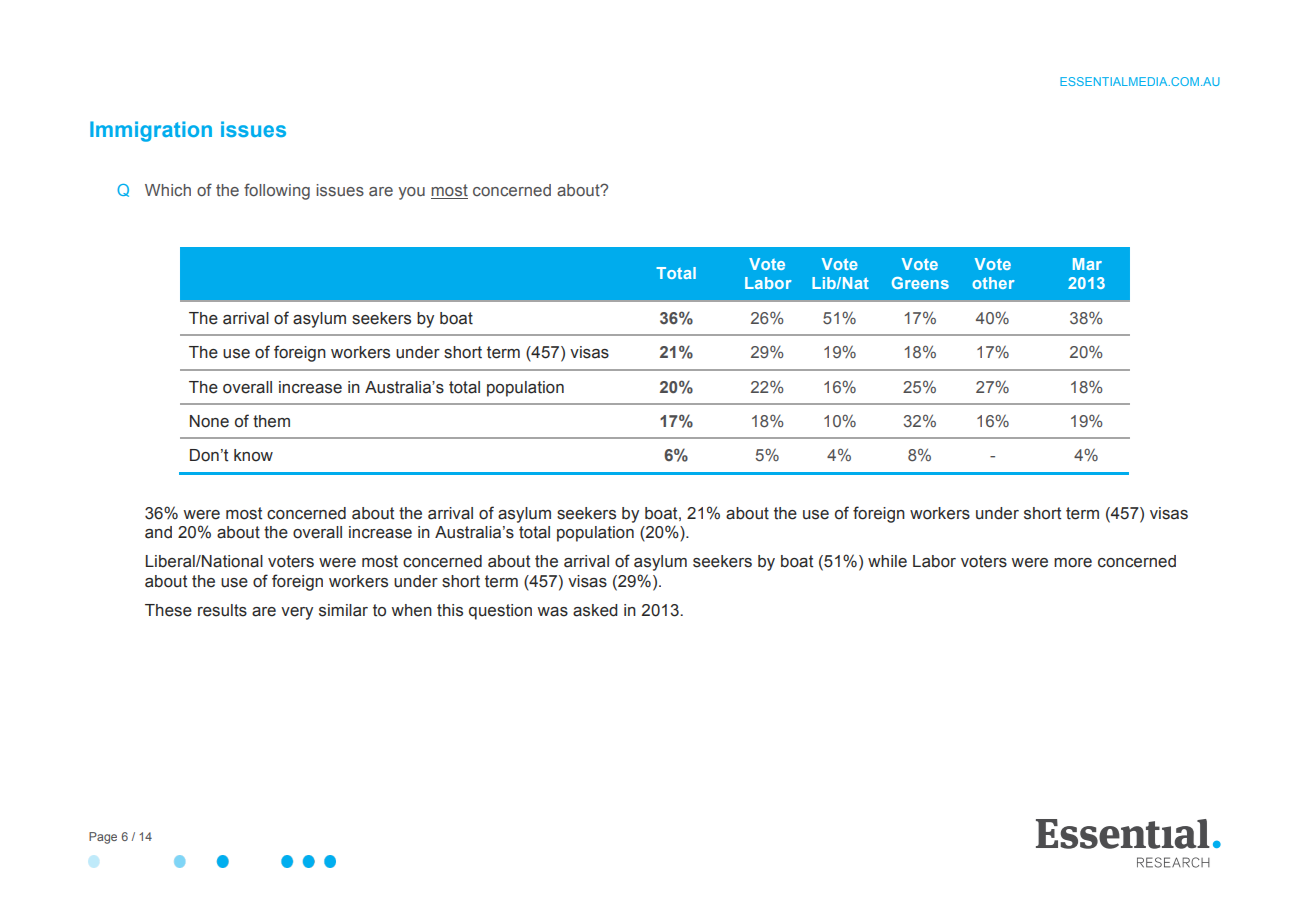 Image resolution: width=1308 pixels, height=924 pixels. What do you see at coordinates (993, 283) in the screenshot?
I see `other` at bounding box center [993, 283].
